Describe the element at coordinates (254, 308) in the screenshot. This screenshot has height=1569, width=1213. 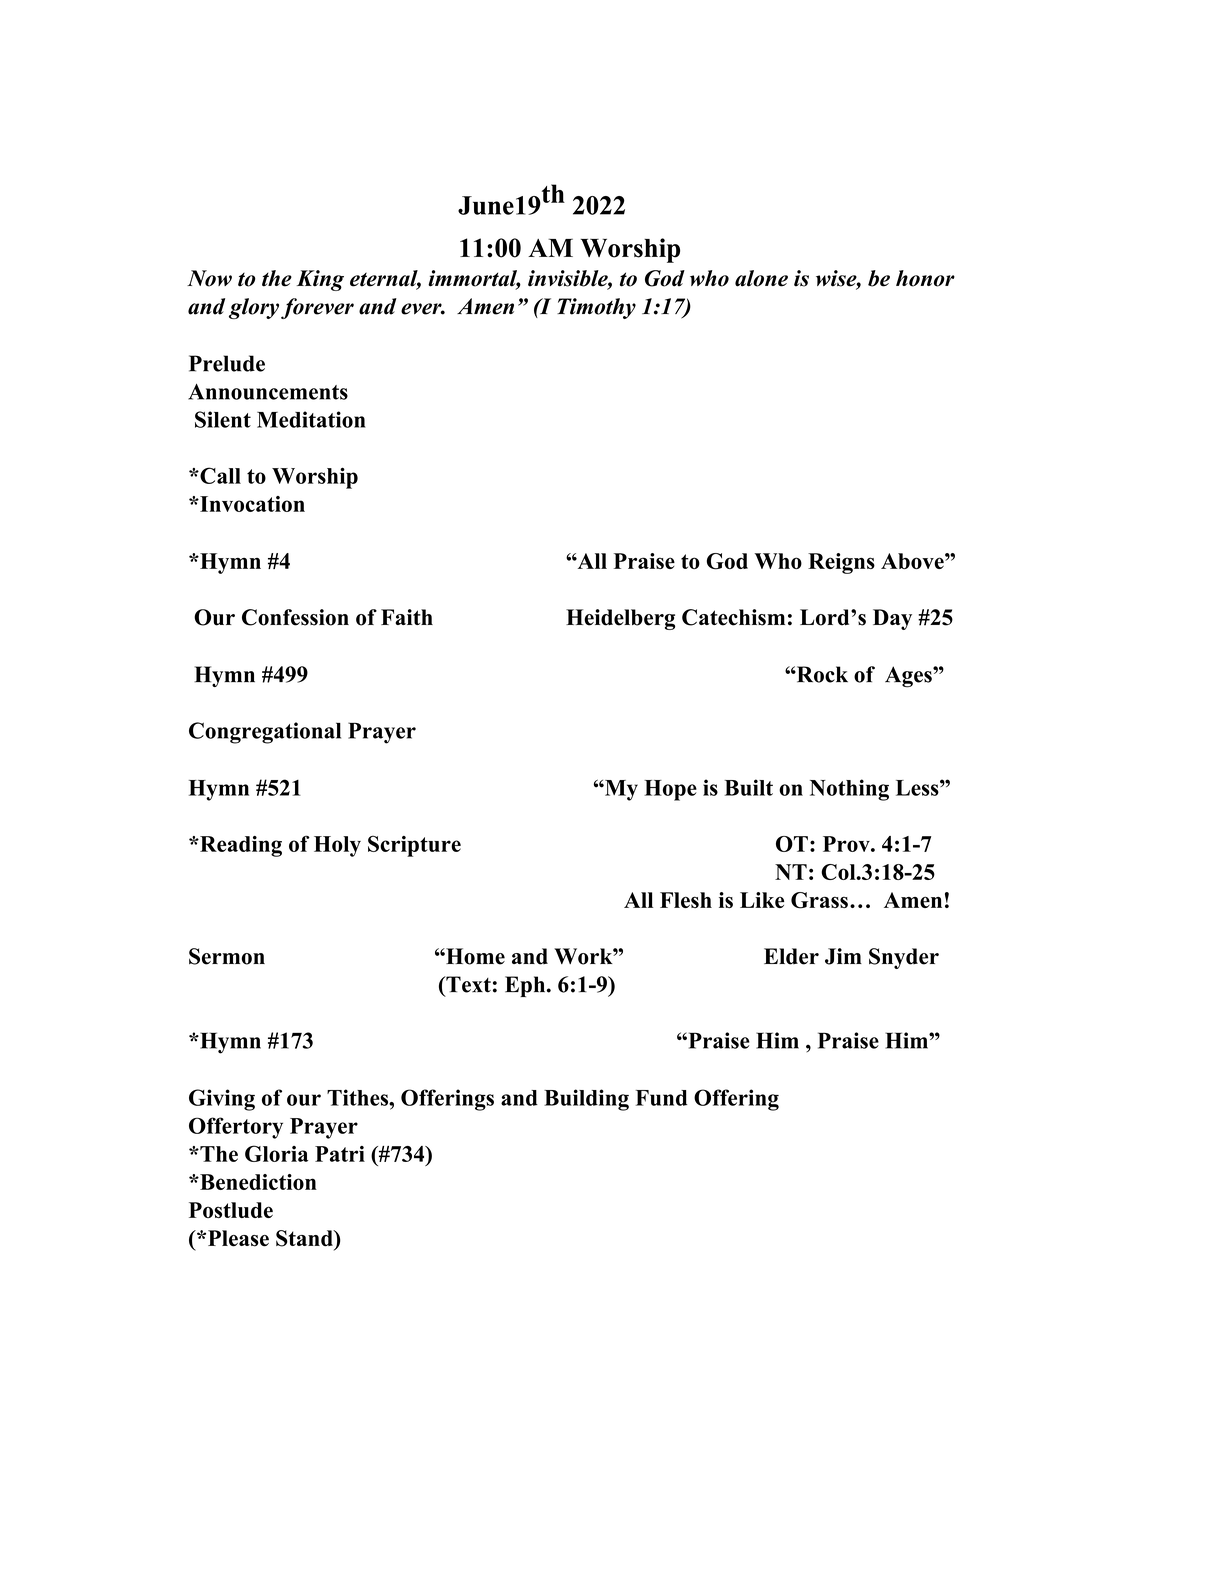
I see `glory` at that location.
